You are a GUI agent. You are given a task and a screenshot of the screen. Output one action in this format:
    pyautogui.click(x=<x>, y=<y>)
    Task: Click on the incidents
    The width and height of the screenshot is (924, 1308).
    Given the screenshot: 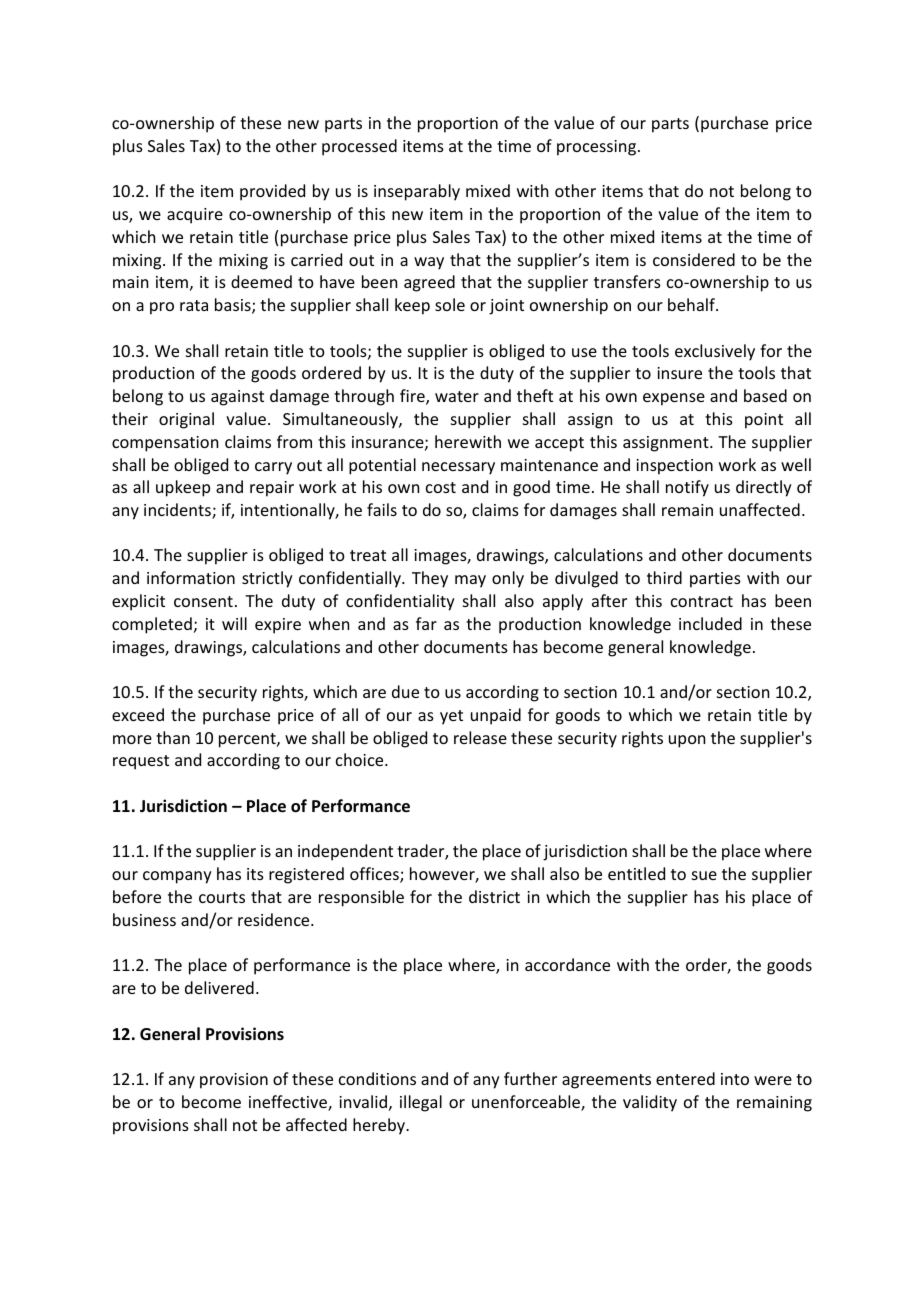 What is the action you would take?
    pyautogui.click(x=178, y=511)
